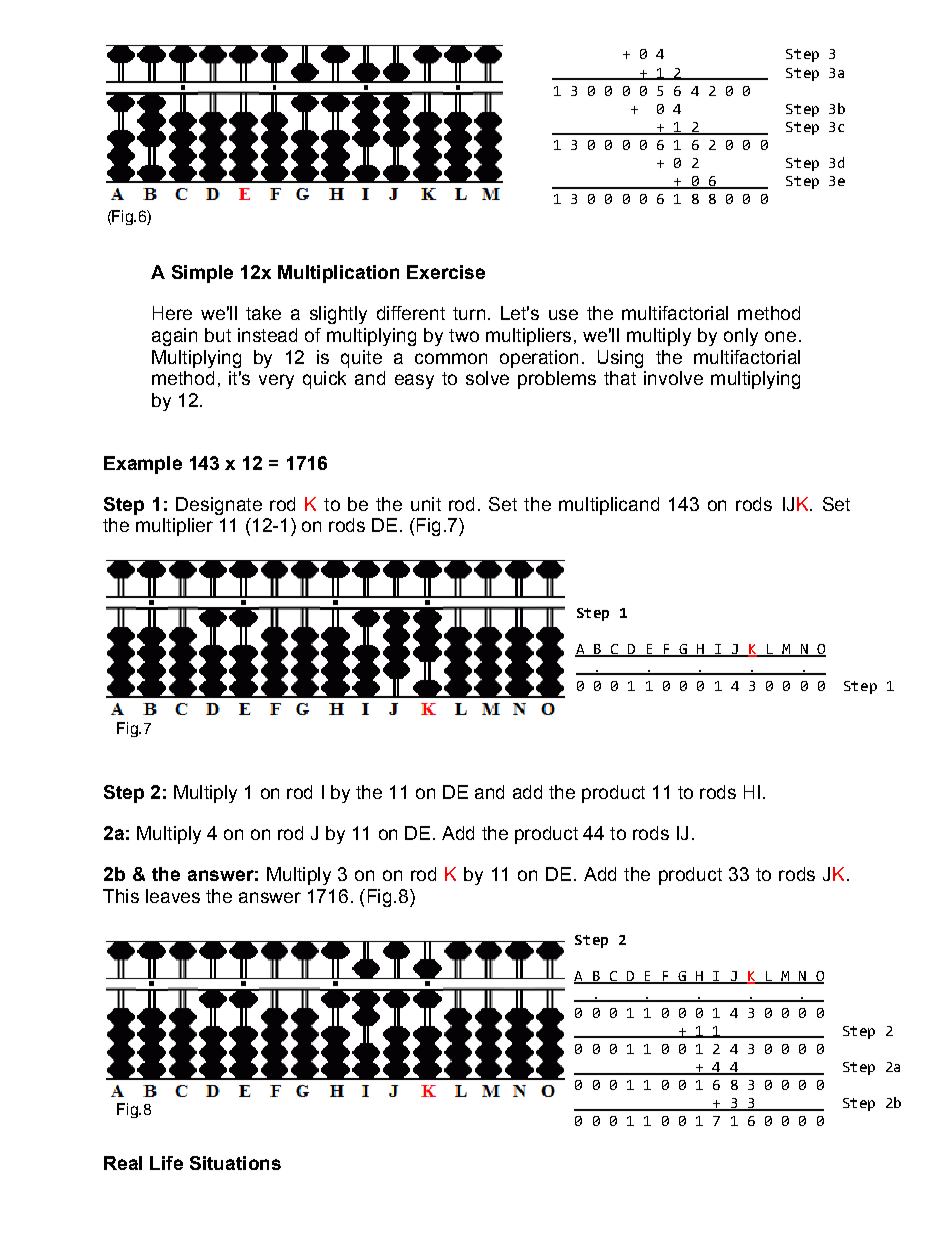 This screenshot has height=1233, width=952. I want to click on that, so click(620, 378).
